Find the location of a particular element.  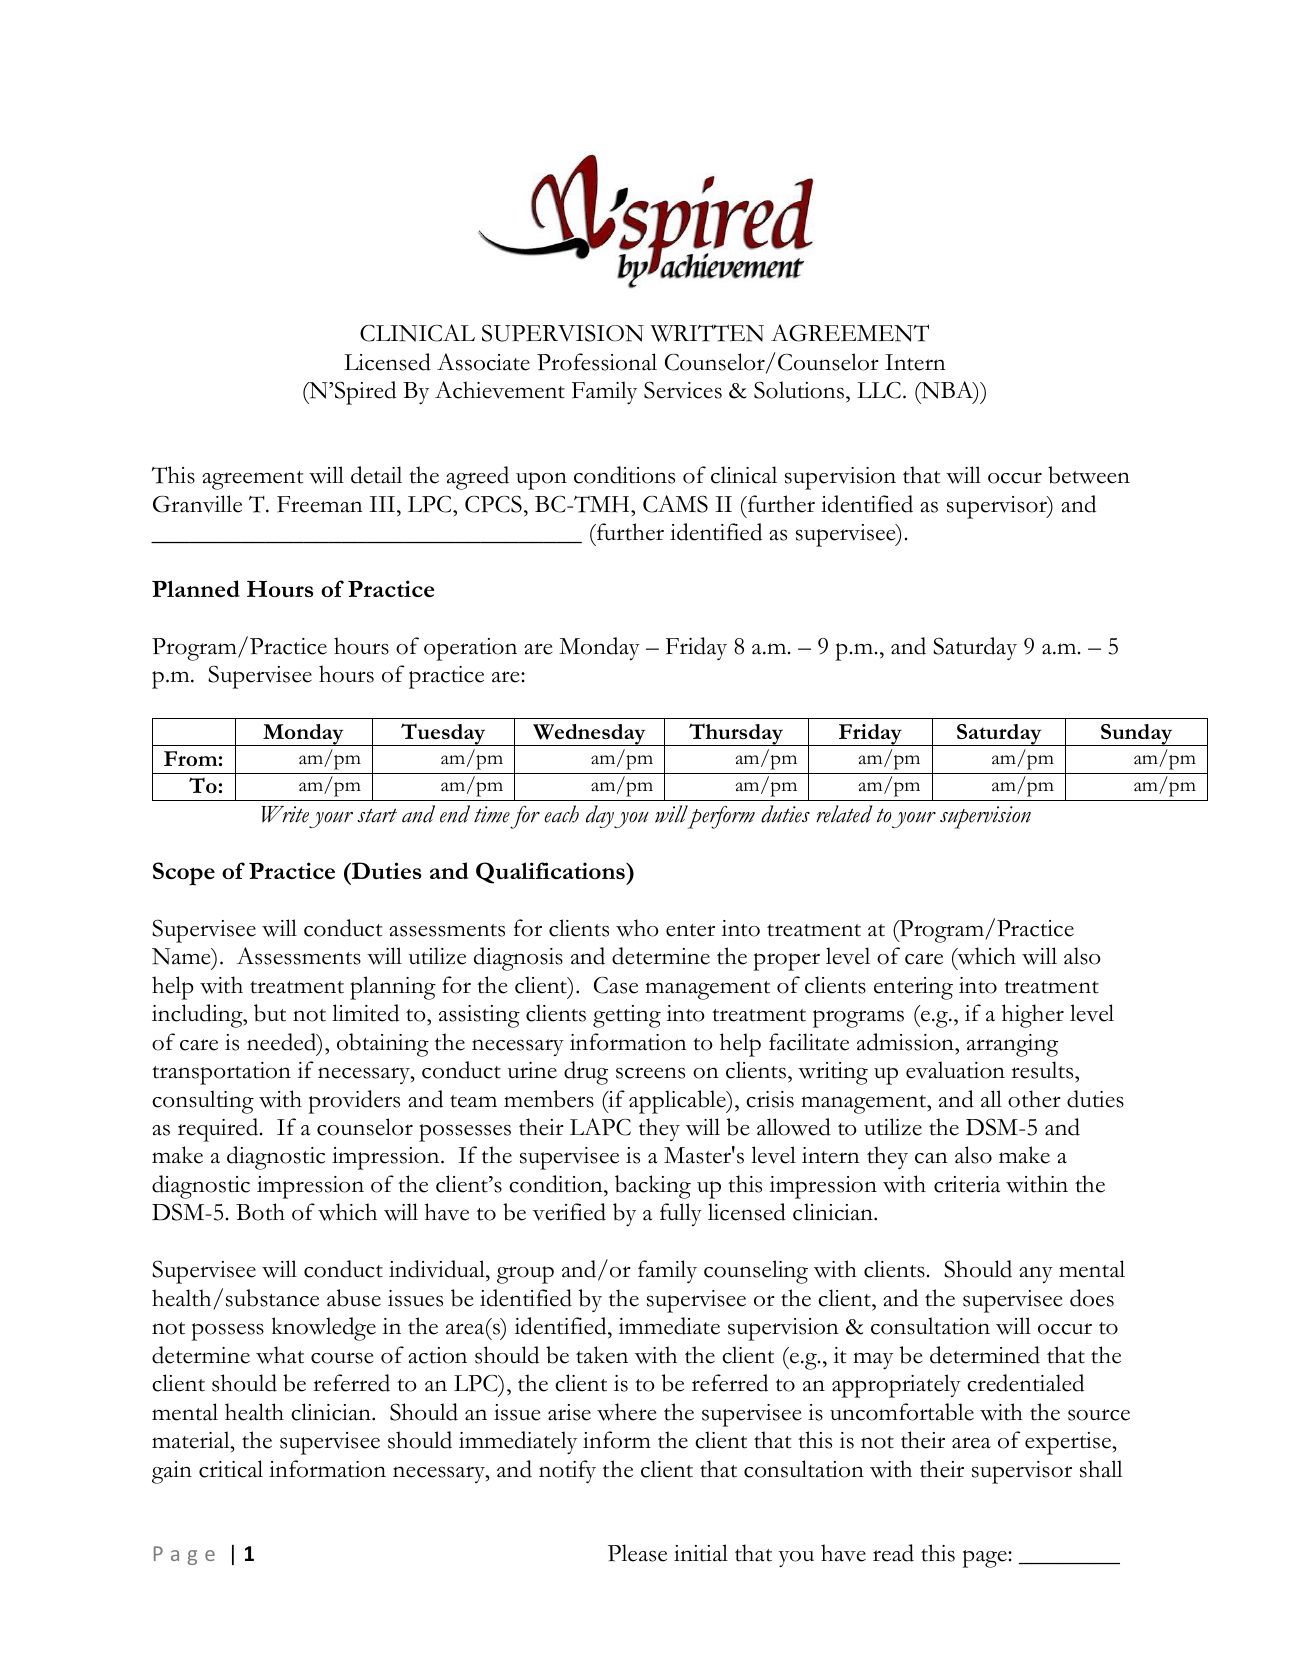

but is located at coordinates (270, 1013).
